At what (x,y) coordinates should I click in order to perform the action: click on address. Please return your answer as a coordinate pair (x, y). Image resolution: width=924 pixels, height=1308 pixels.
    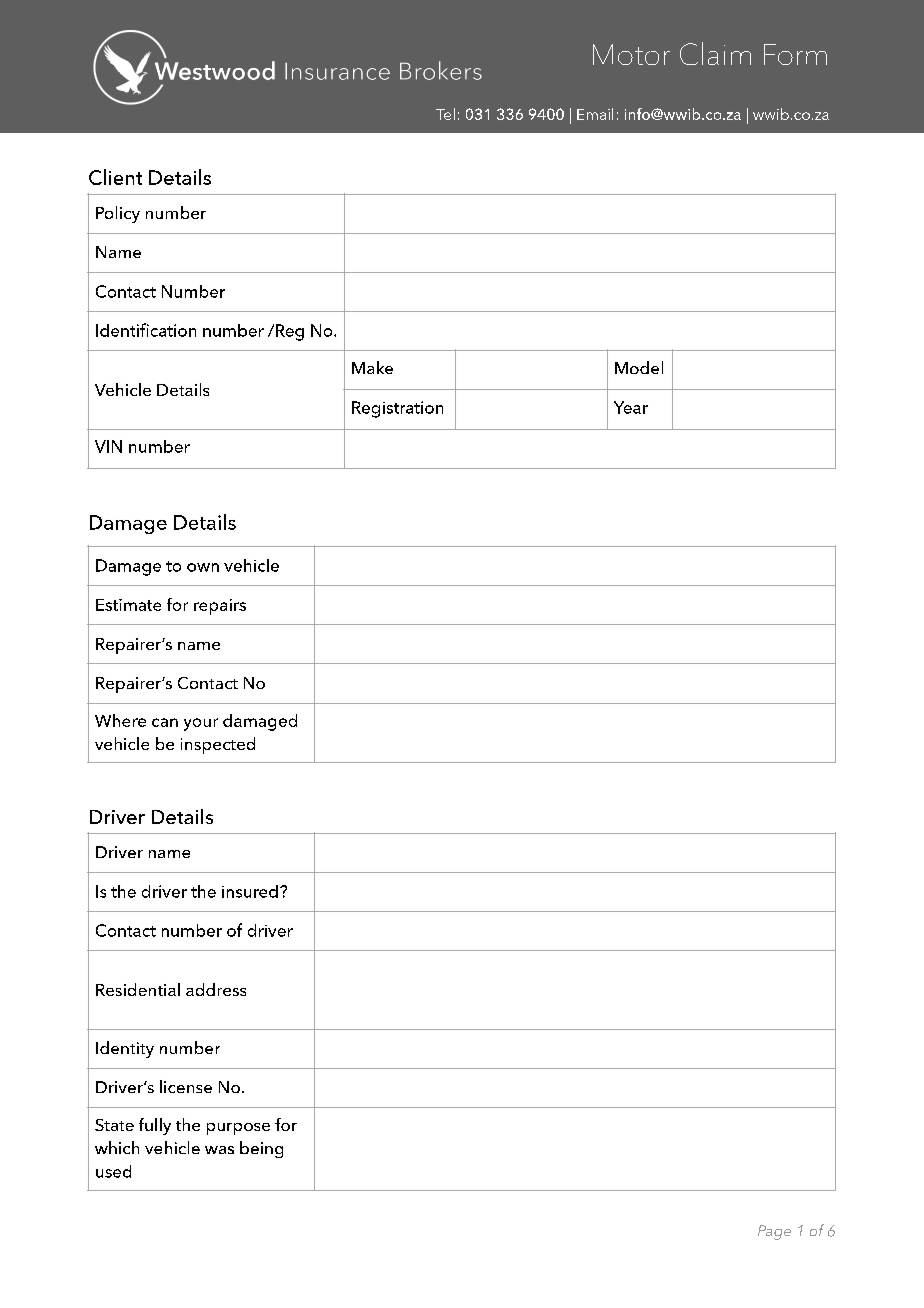
    Looking at the image, I should click on (216, 989).
